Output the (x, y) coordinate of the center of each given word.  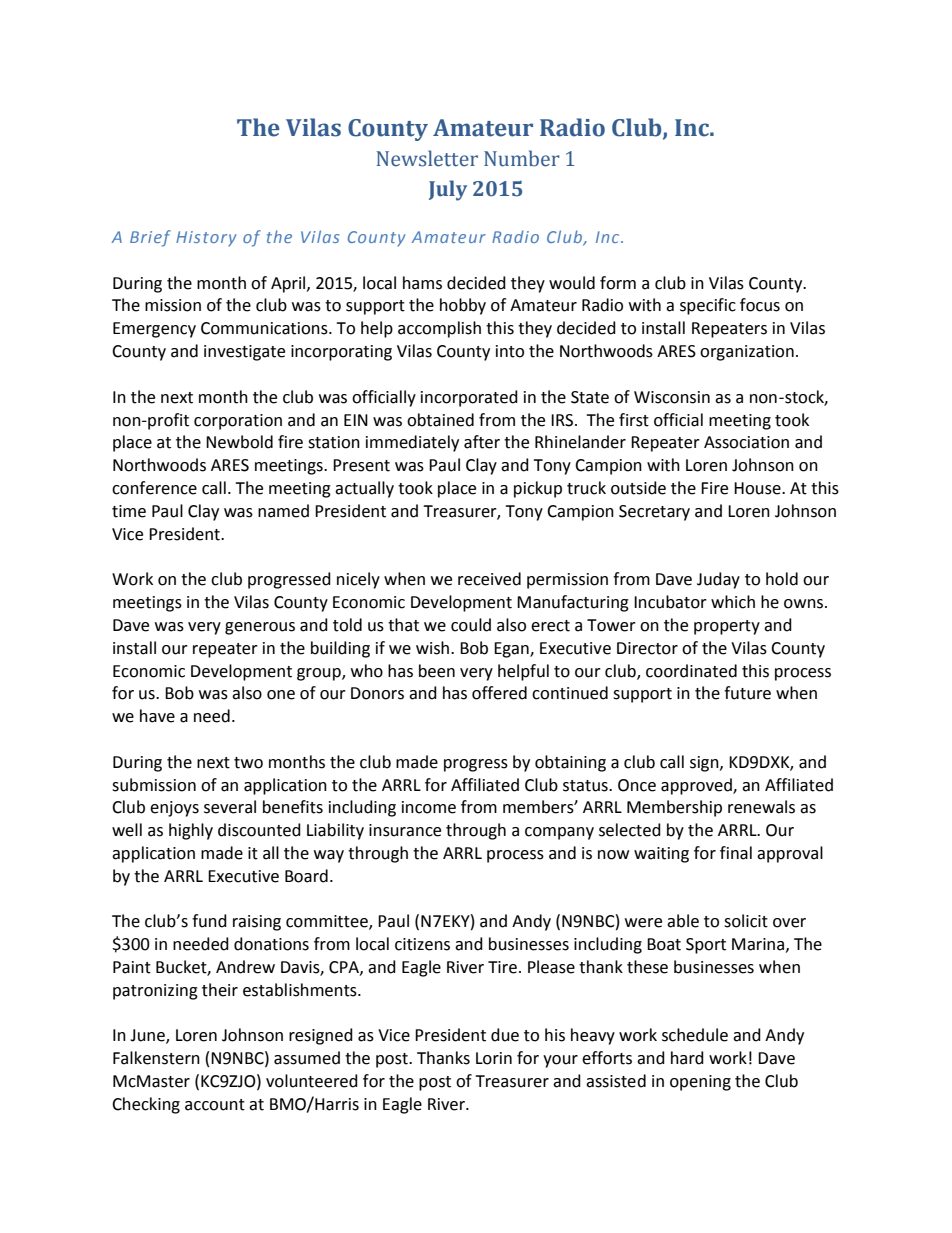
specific (708, 306)
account (215, 1105)
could (471, 625)
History (206, 239)
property (727, 627)
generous (260, 628)
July (448, 190)
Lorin (494, 1058)
